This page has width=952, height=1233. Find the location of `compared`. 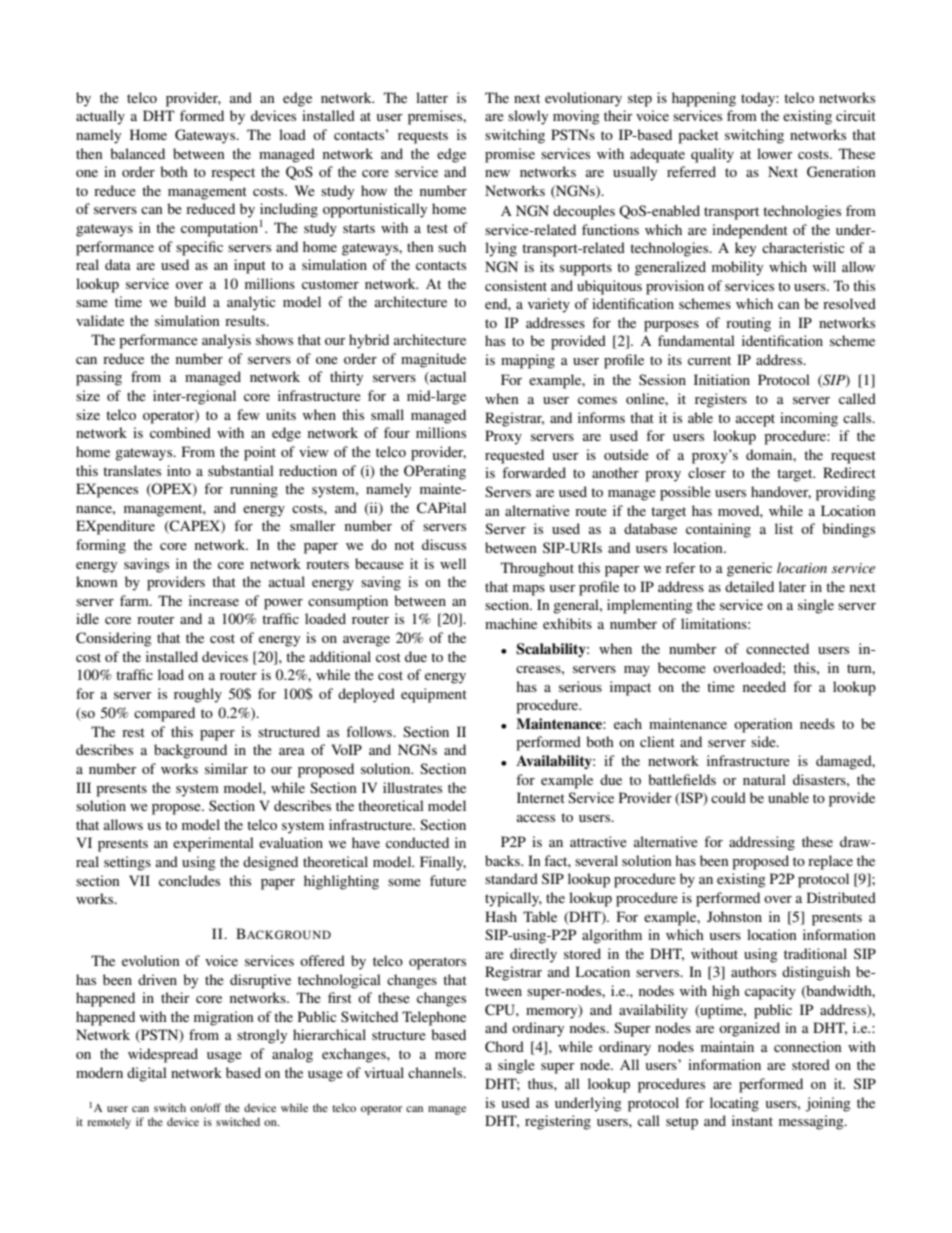

compared is located at coordinates (164, 714).
